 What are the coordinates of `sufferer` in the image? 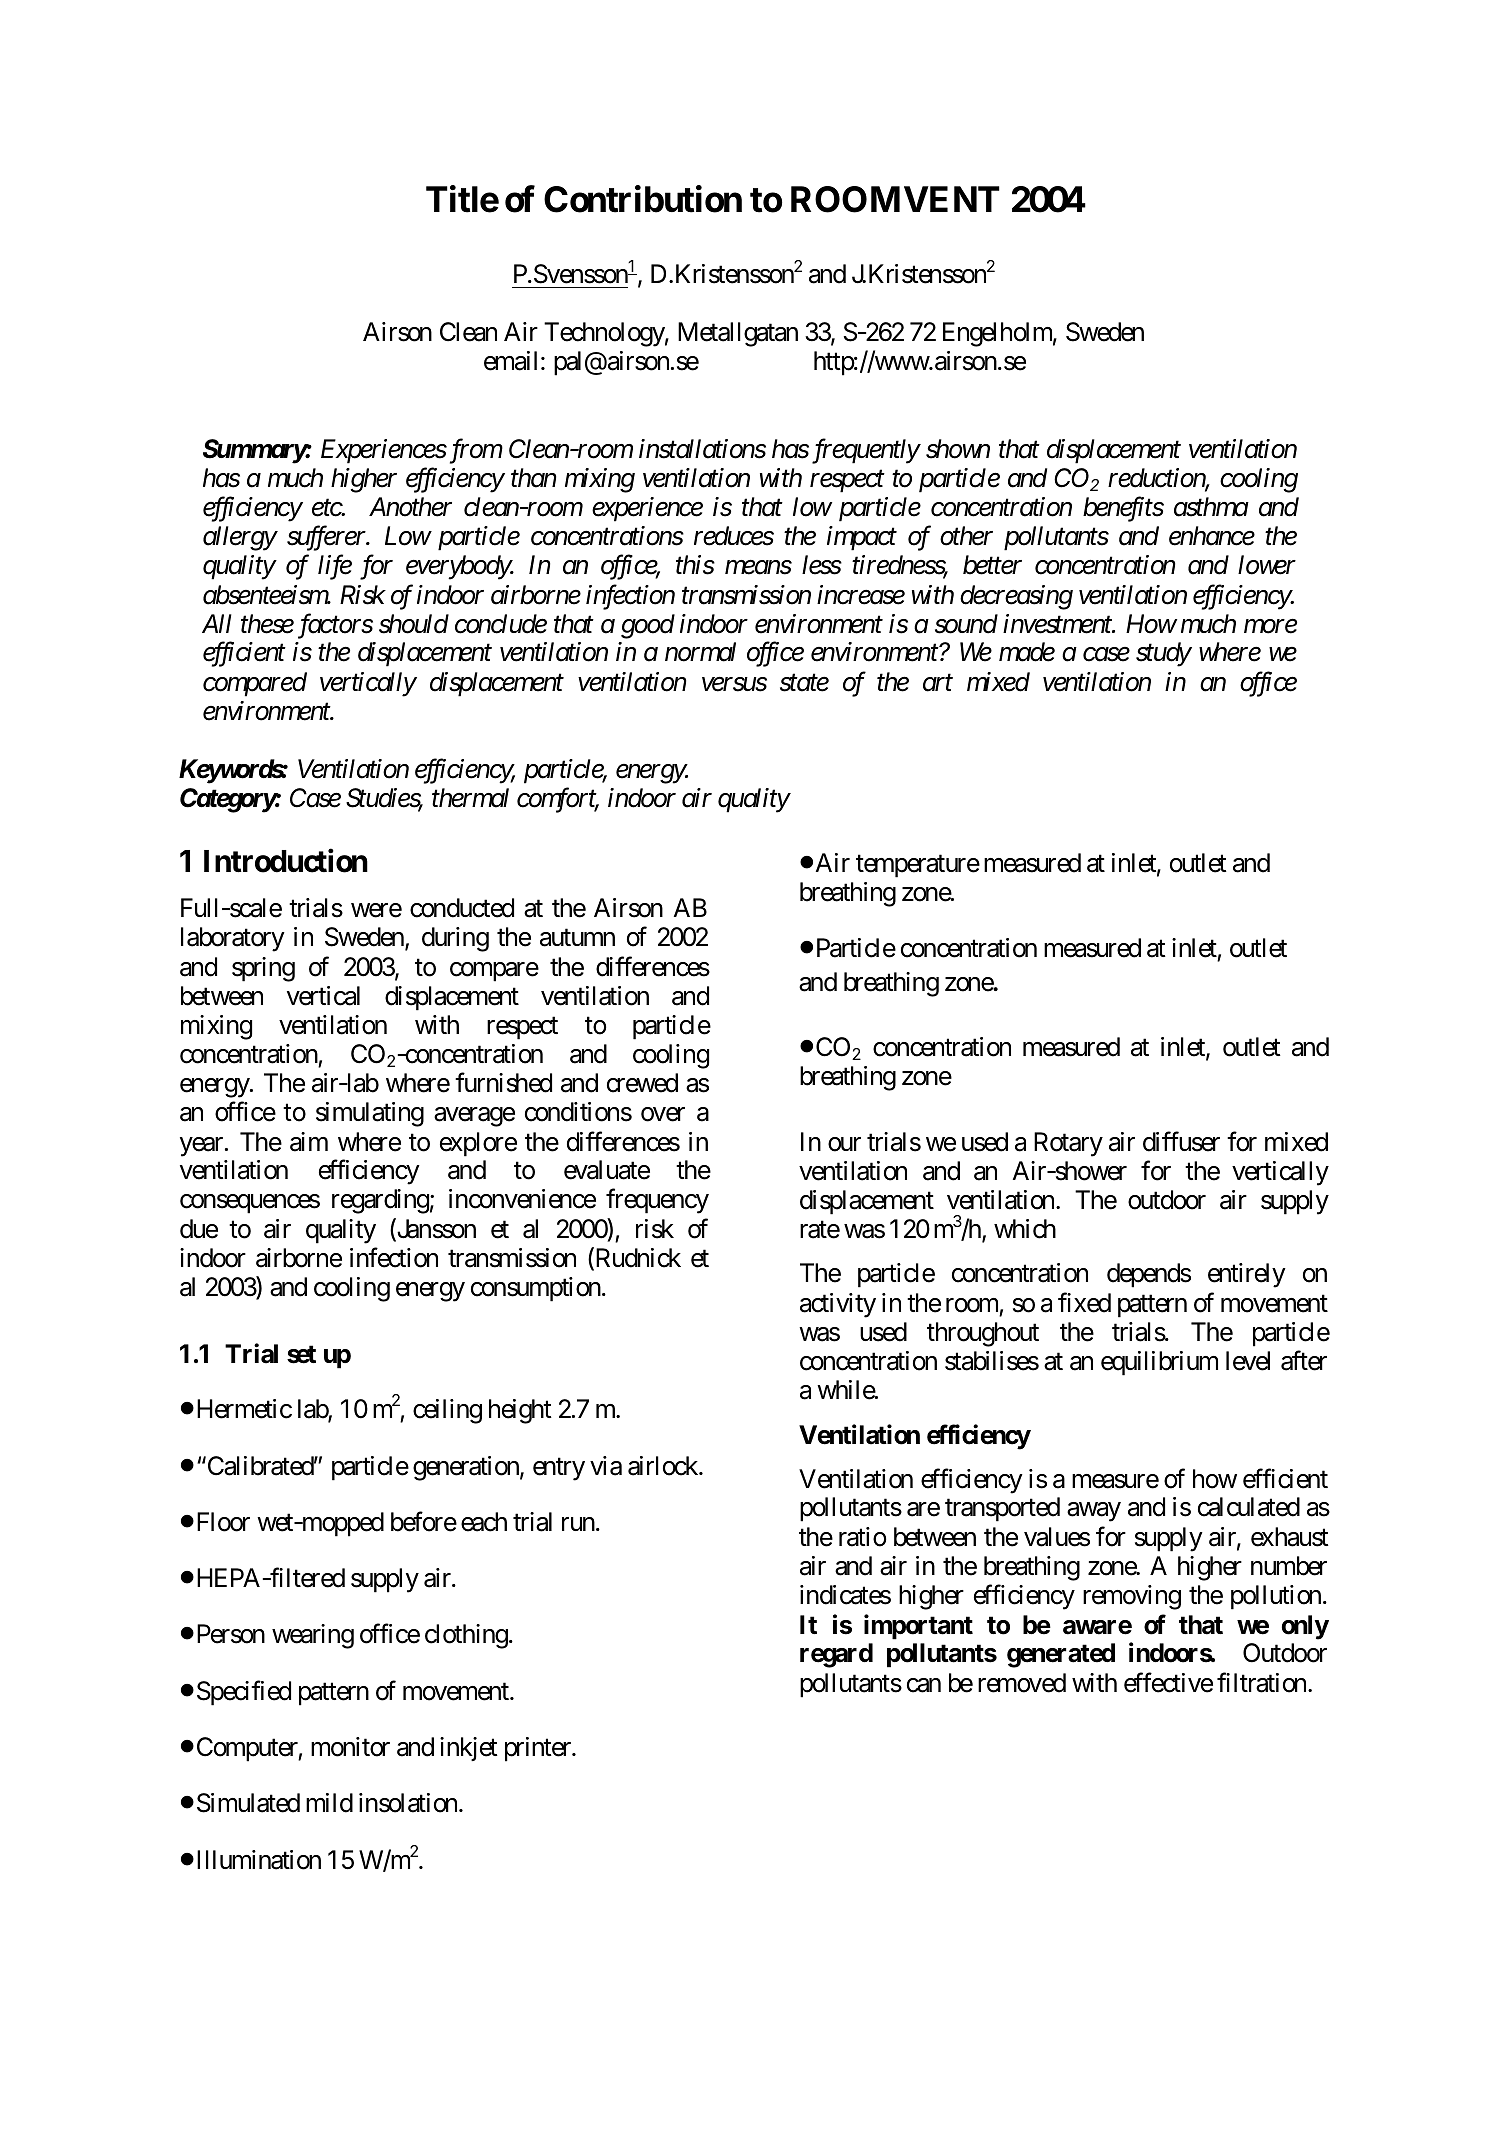 It's located at (327, 538).
